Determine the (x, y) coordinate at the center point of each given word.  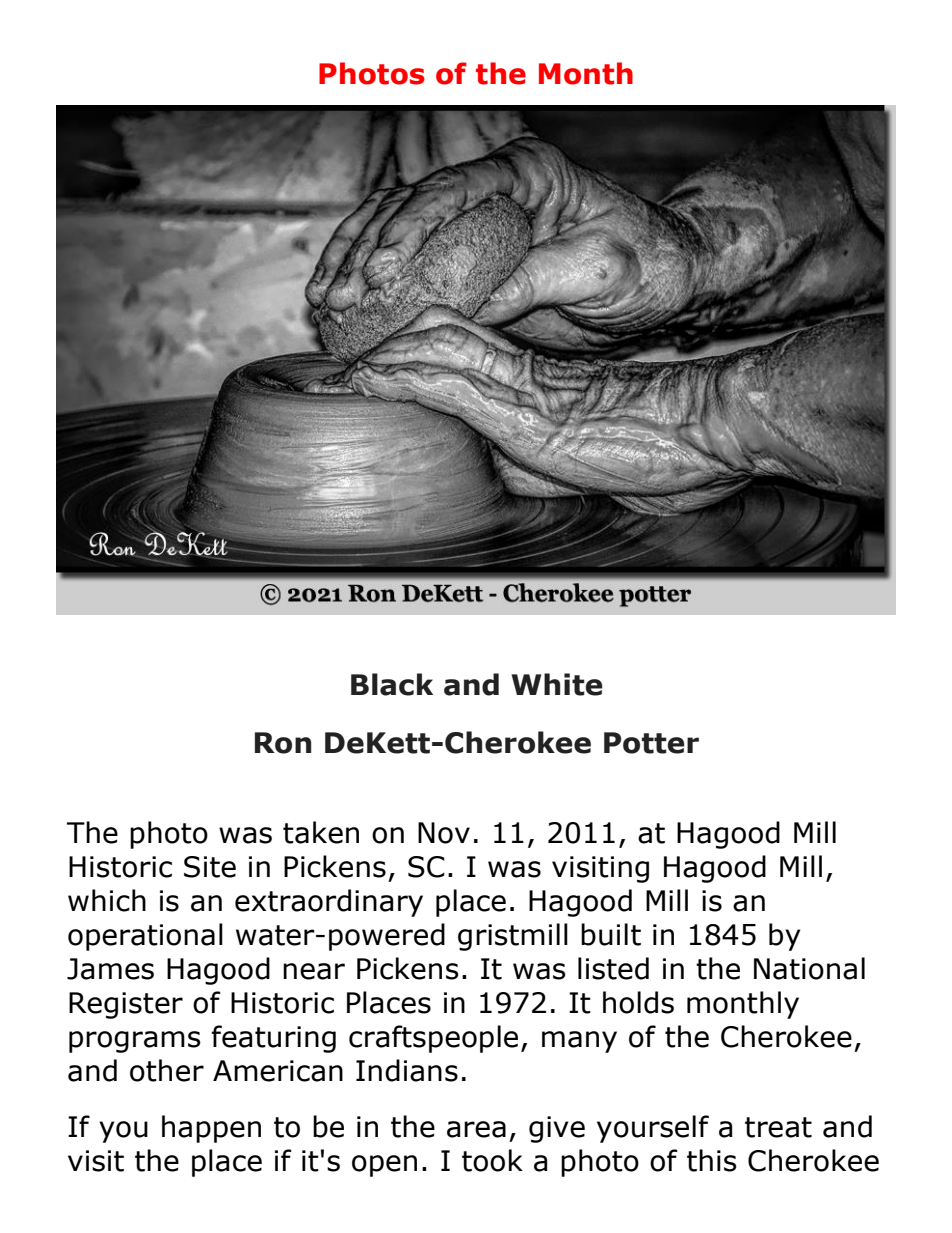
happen (211, 1129)
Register (126, 1005)
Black (392, 684)
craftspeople (433, 1039)
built (611, 934)
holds (638, 1002)
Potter (651, 743)
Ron (283, 743)
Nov (444, 833)
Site (210, 867)
